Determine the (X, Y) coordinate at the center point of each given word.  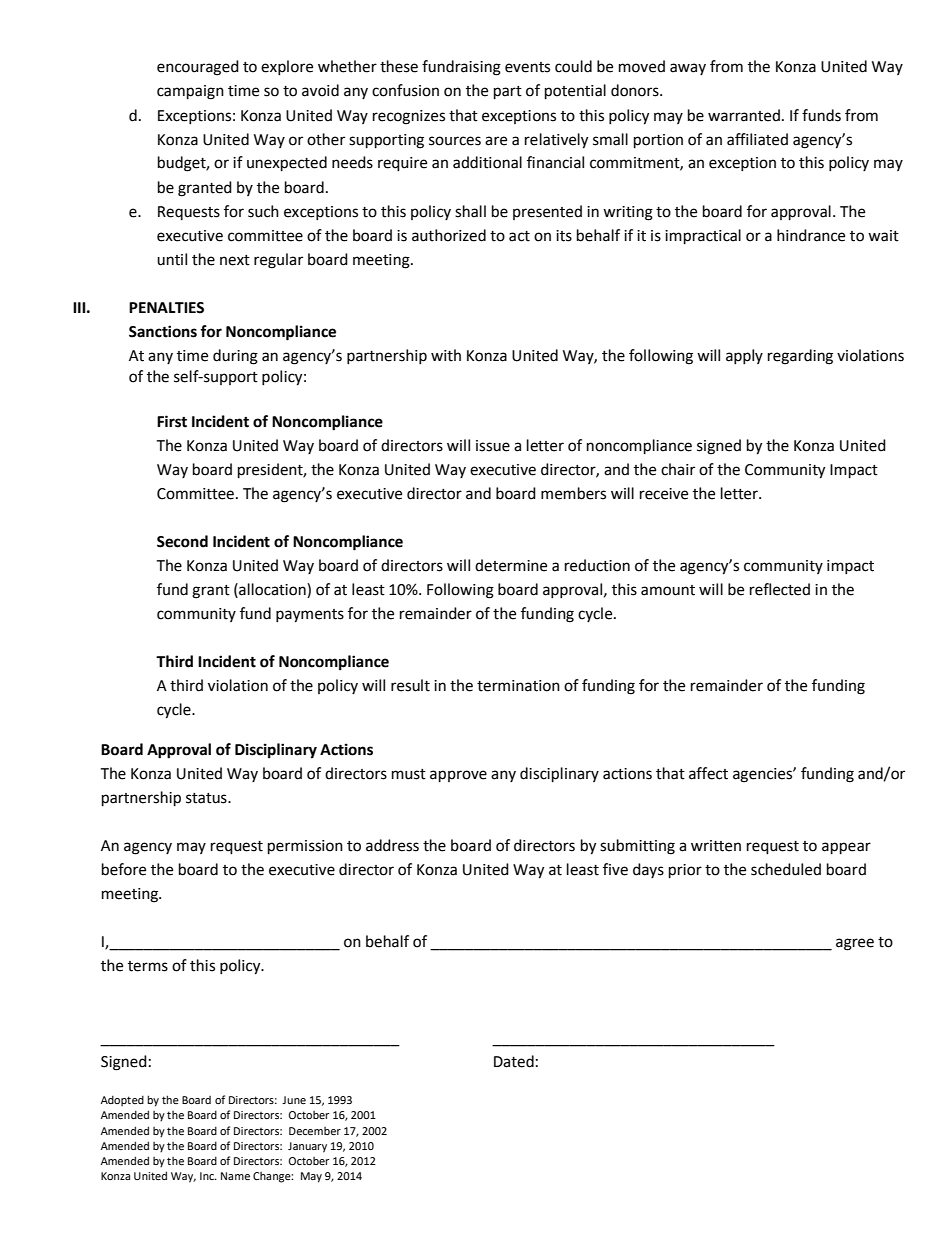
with (446, 355)
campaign (190, 92)
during (235, 357)
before (124, 869)
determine (511, 565)
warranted (744, 115)
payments (310, 616)
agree (855, 944)
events (527, 67)
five (615, 869)
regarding (800, 357)
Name (235, 1176)
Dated (514, 1061)
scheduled (786, 869)
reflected (780, 589)
